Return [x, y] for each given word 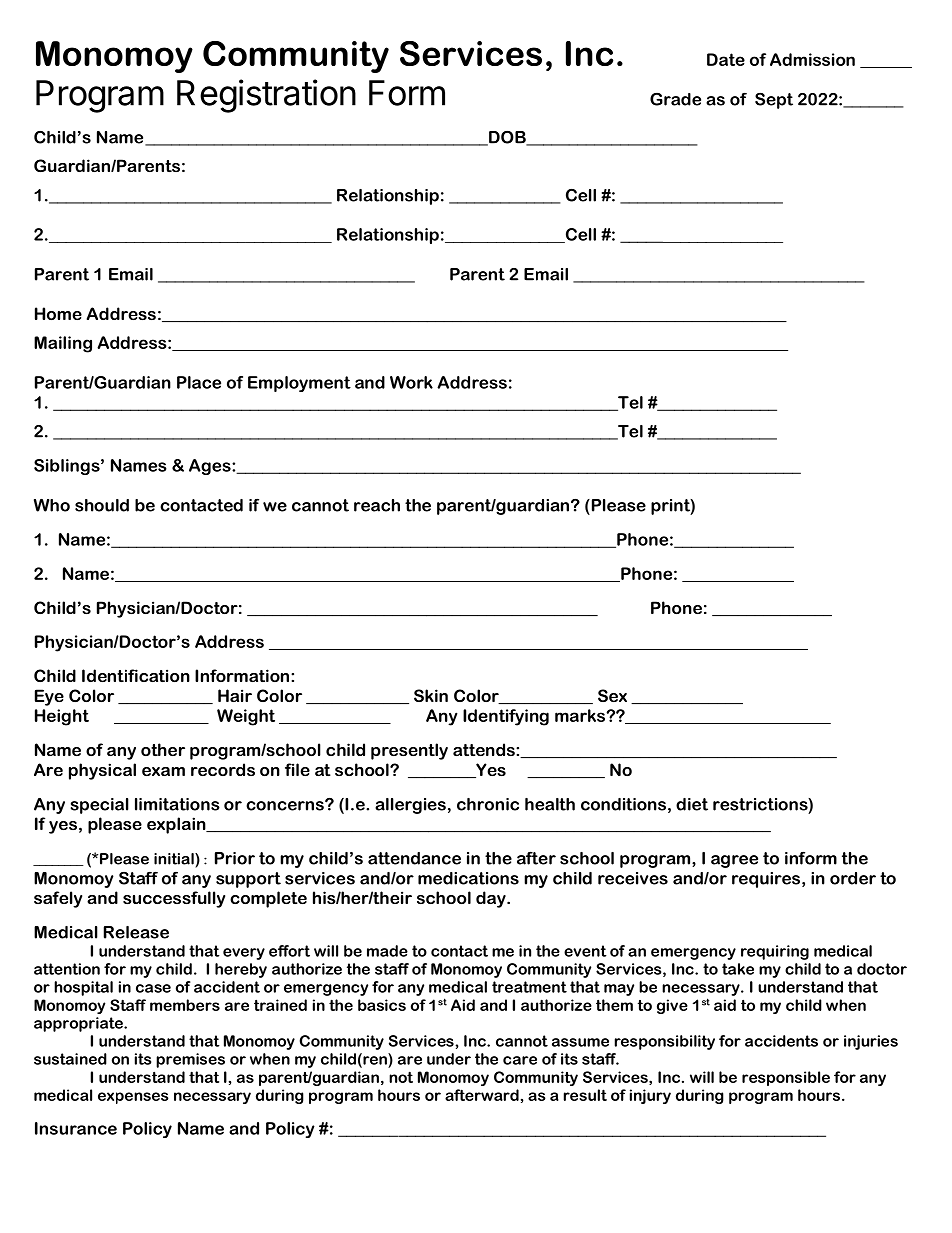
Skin [431, 695]
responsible [786, 1078]
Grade [675, 99]
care [520, 1060]
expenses [133, 1098]
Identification [136, 675]
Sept [774, 100]
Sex [612, 695]
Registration [266, 96]
